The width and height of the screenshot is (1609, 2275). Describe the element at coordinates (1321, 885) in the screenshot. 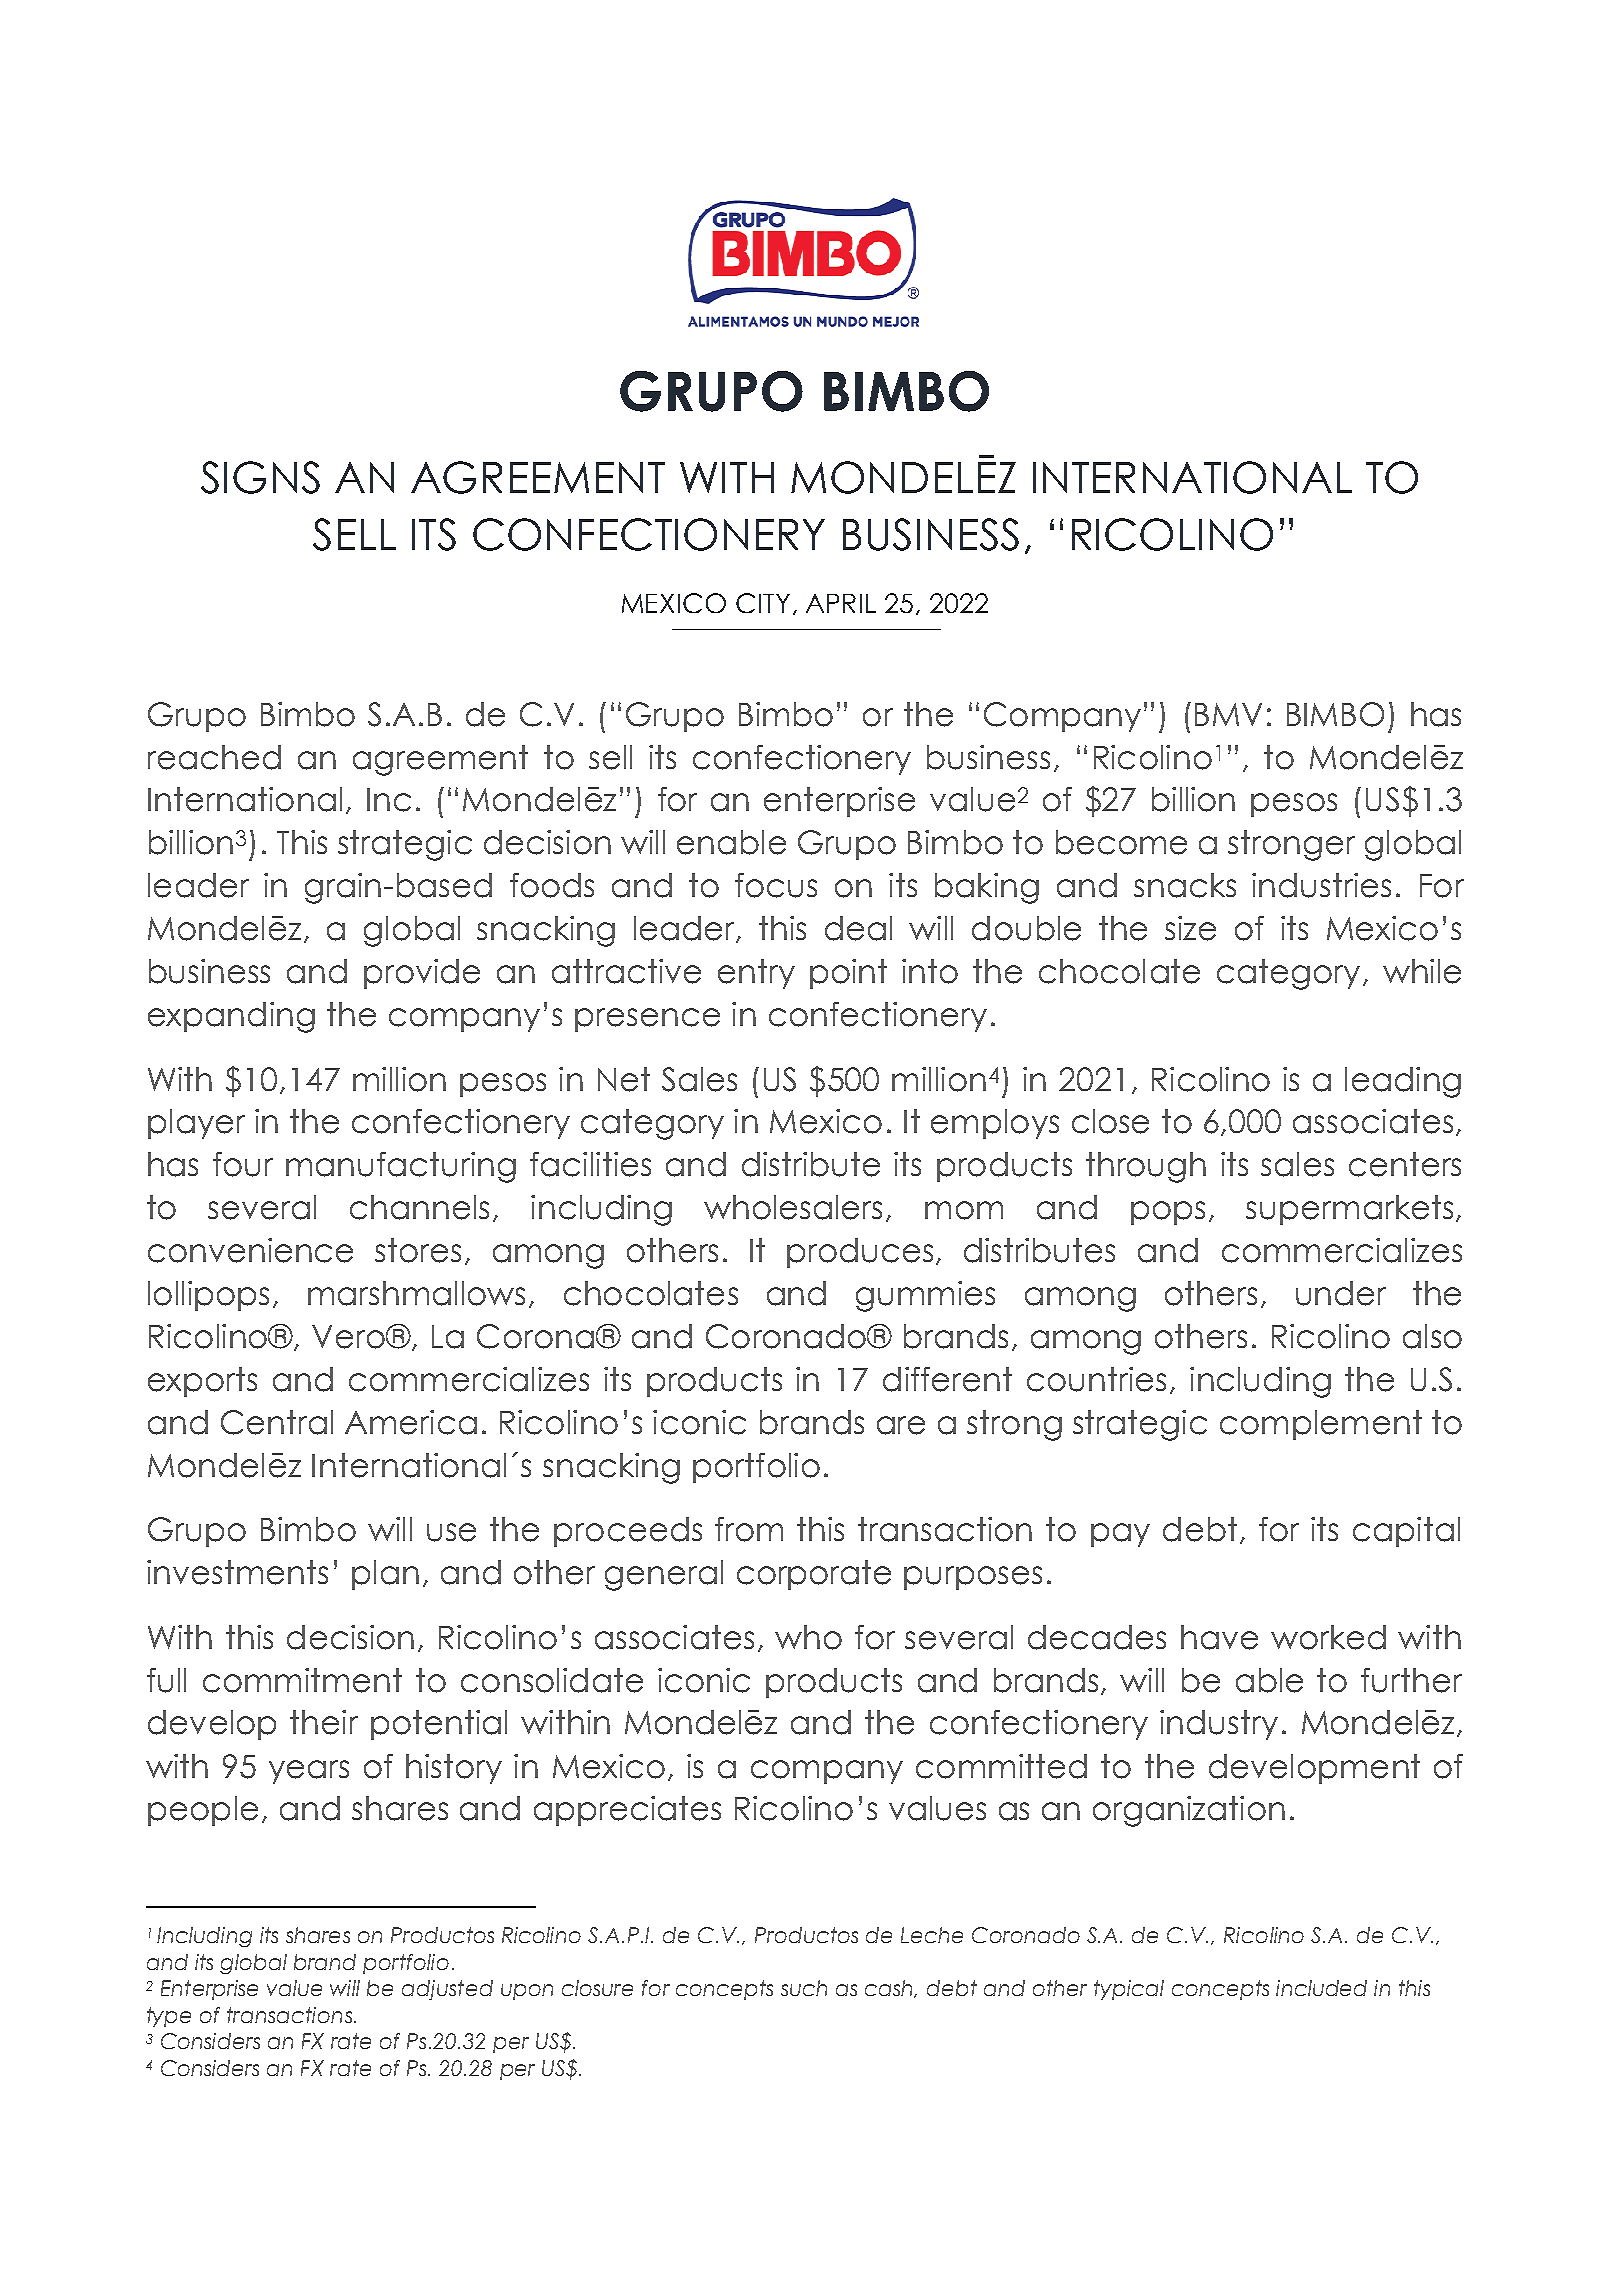

I see `industries` at that location.
